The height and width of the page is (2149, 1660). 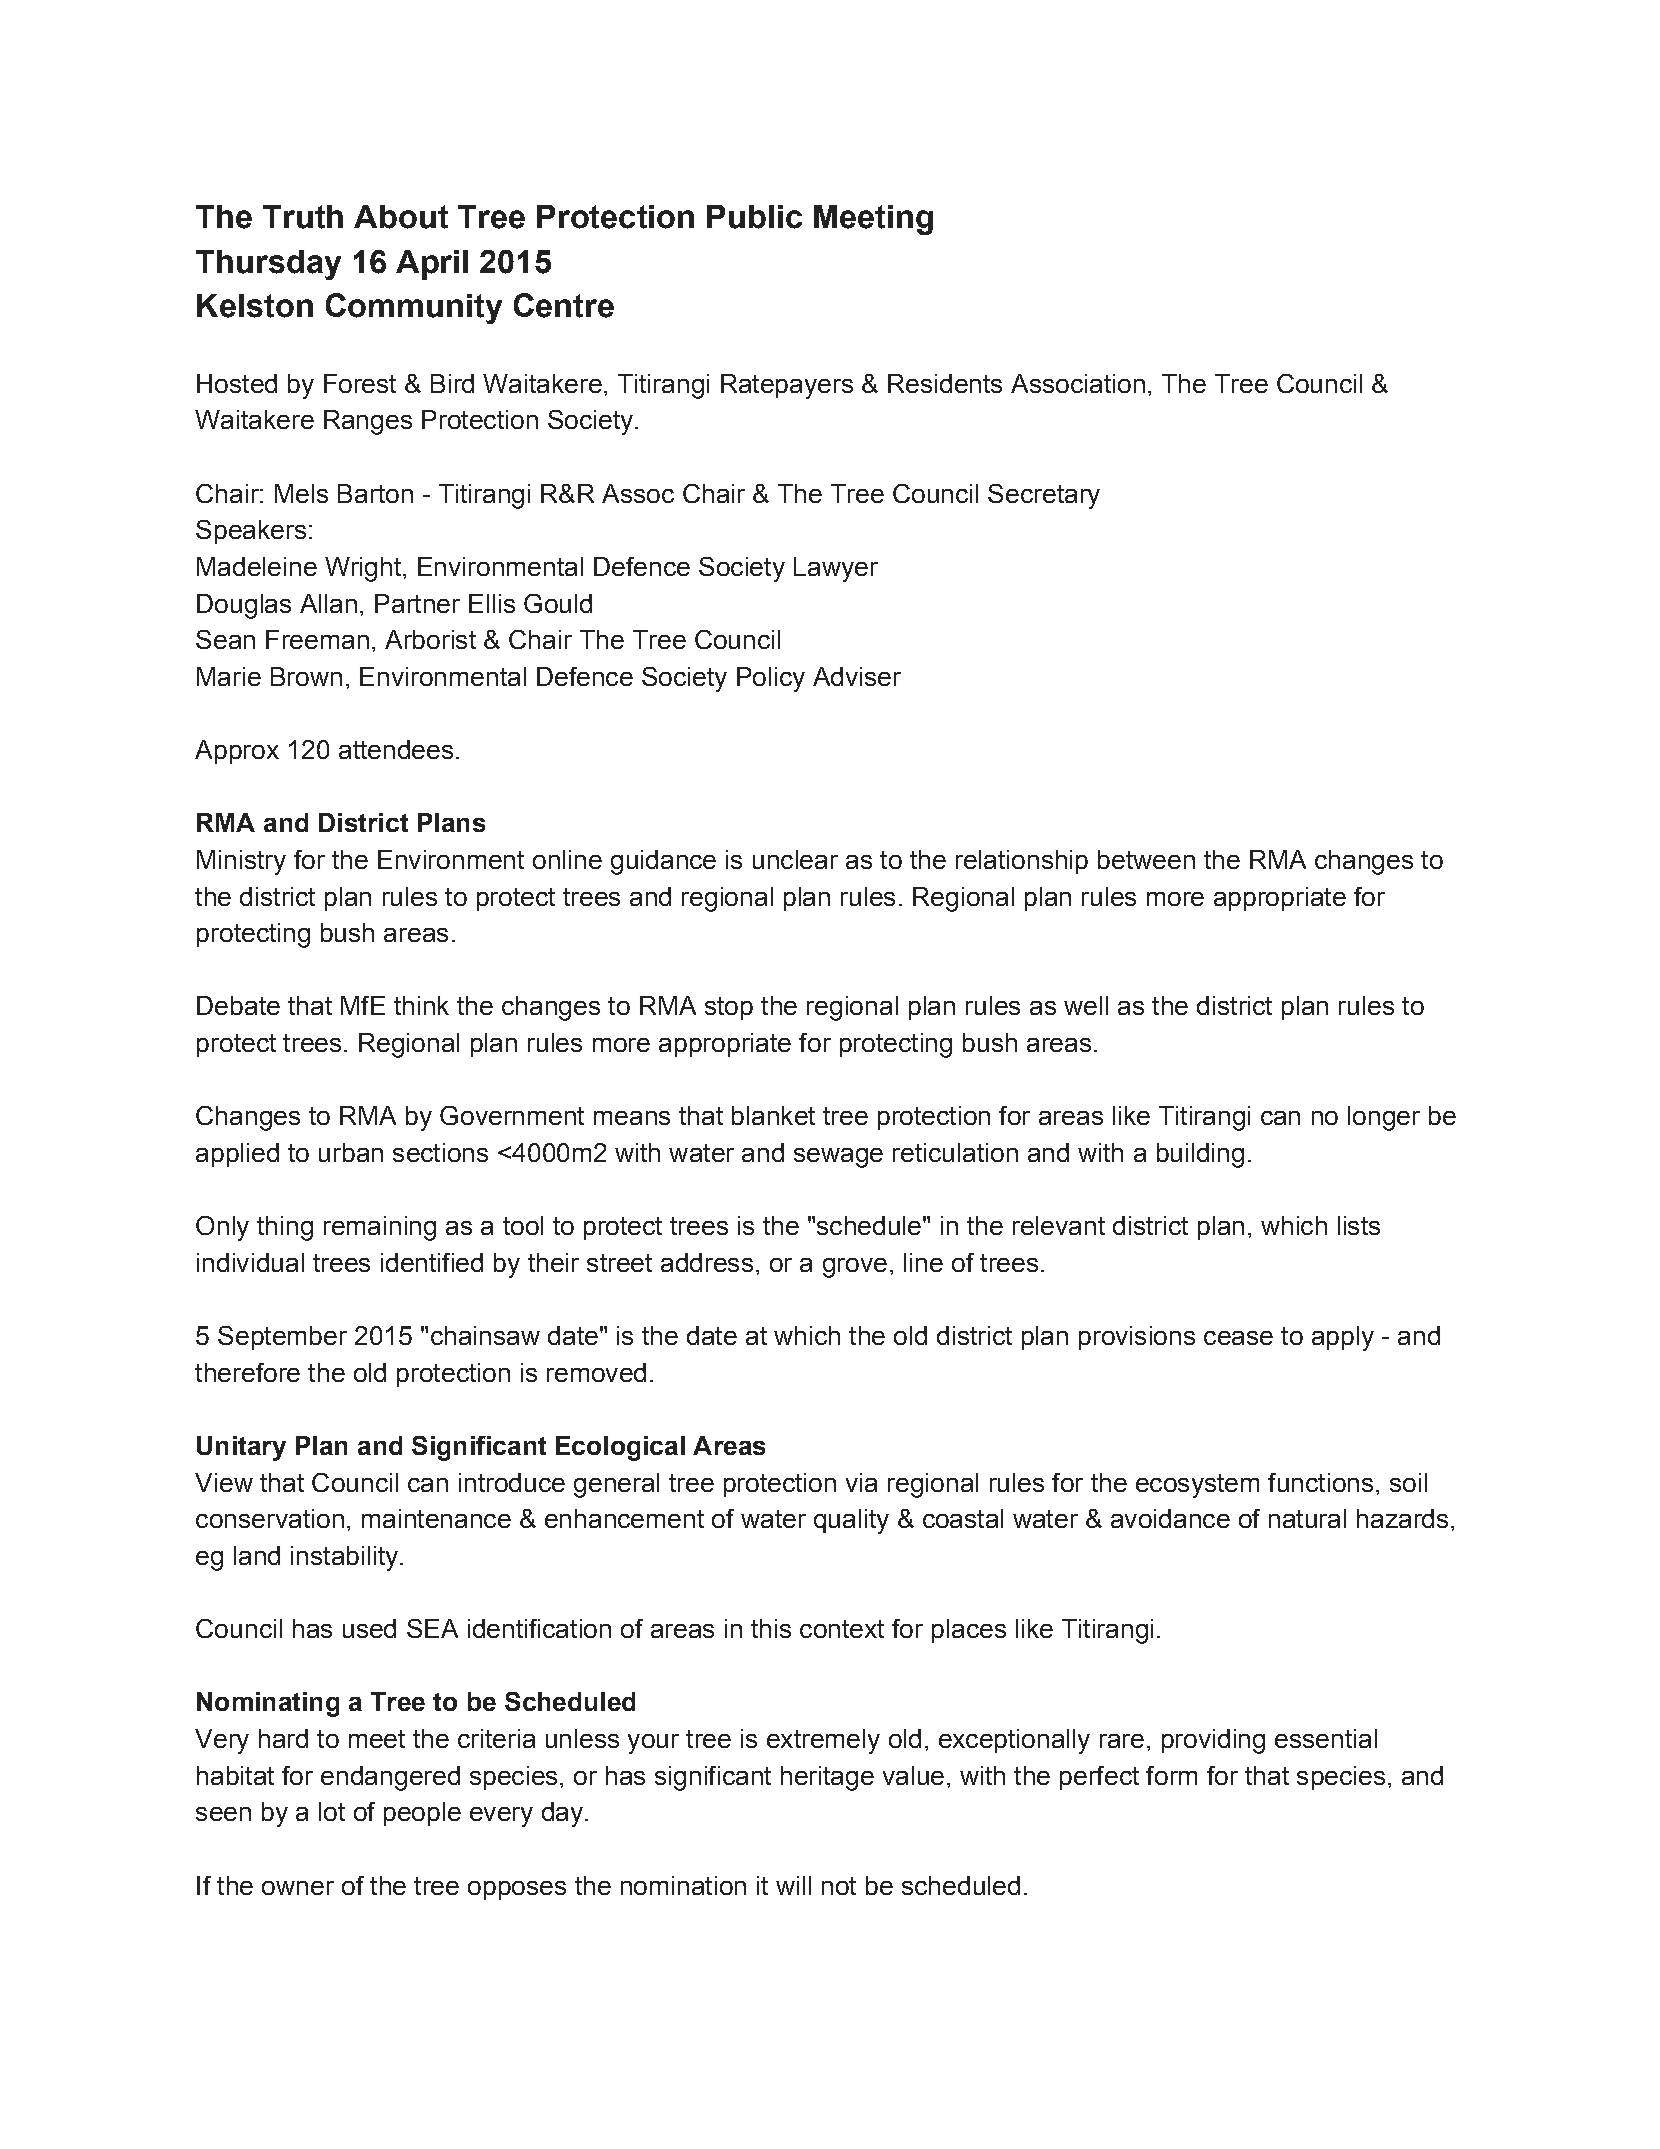 What do you see at coordinates (241, 1448) in the page?
I see `Unitary` at bounding box center [241, 1448].
